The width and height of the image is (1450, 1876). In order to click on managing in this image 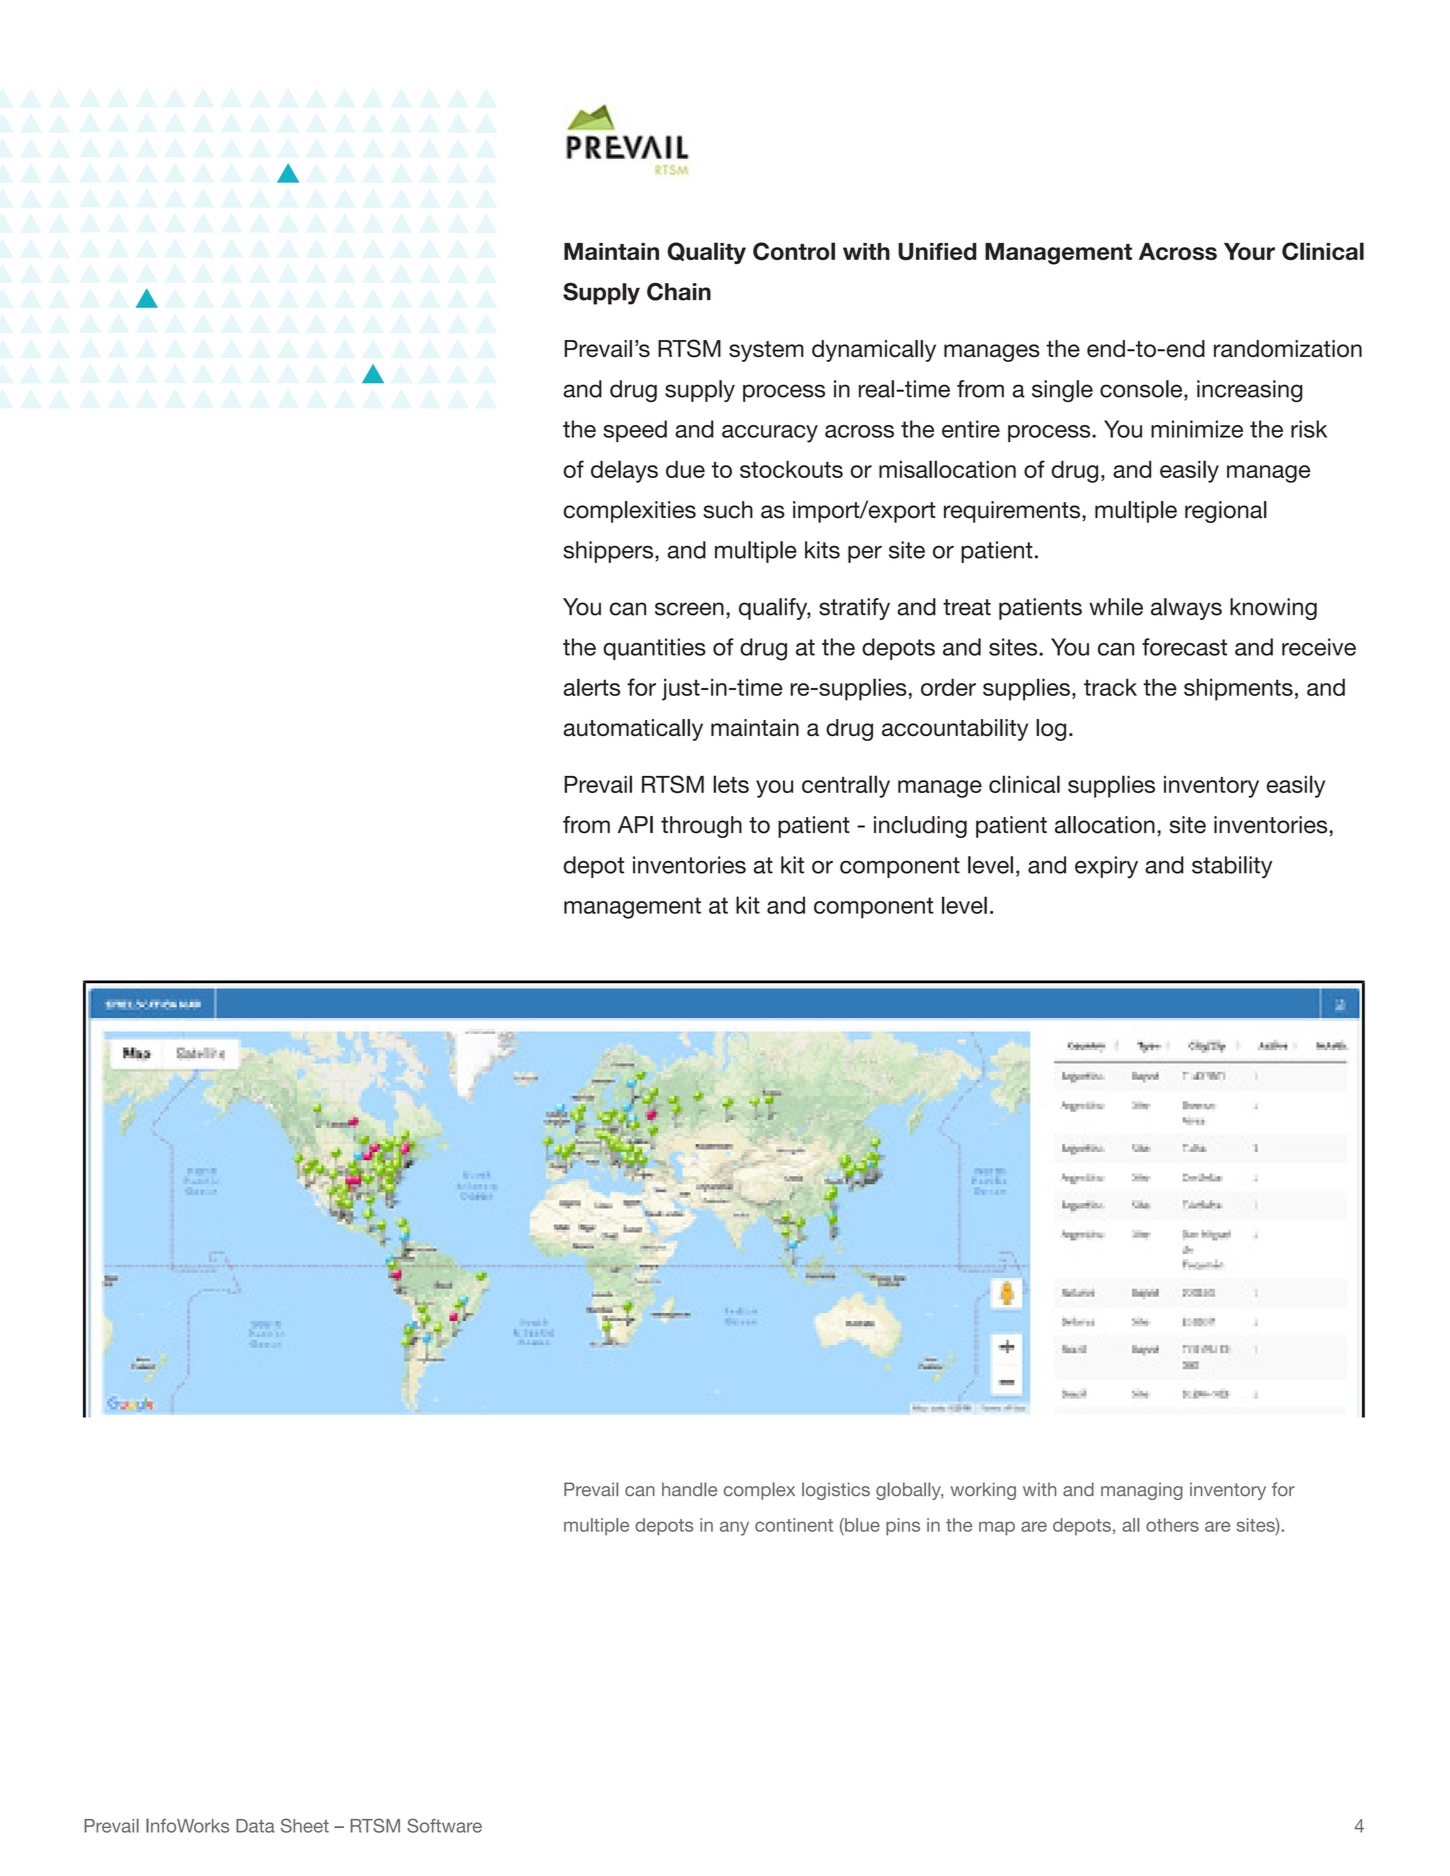, I will do `click(1142, 1491)`.
